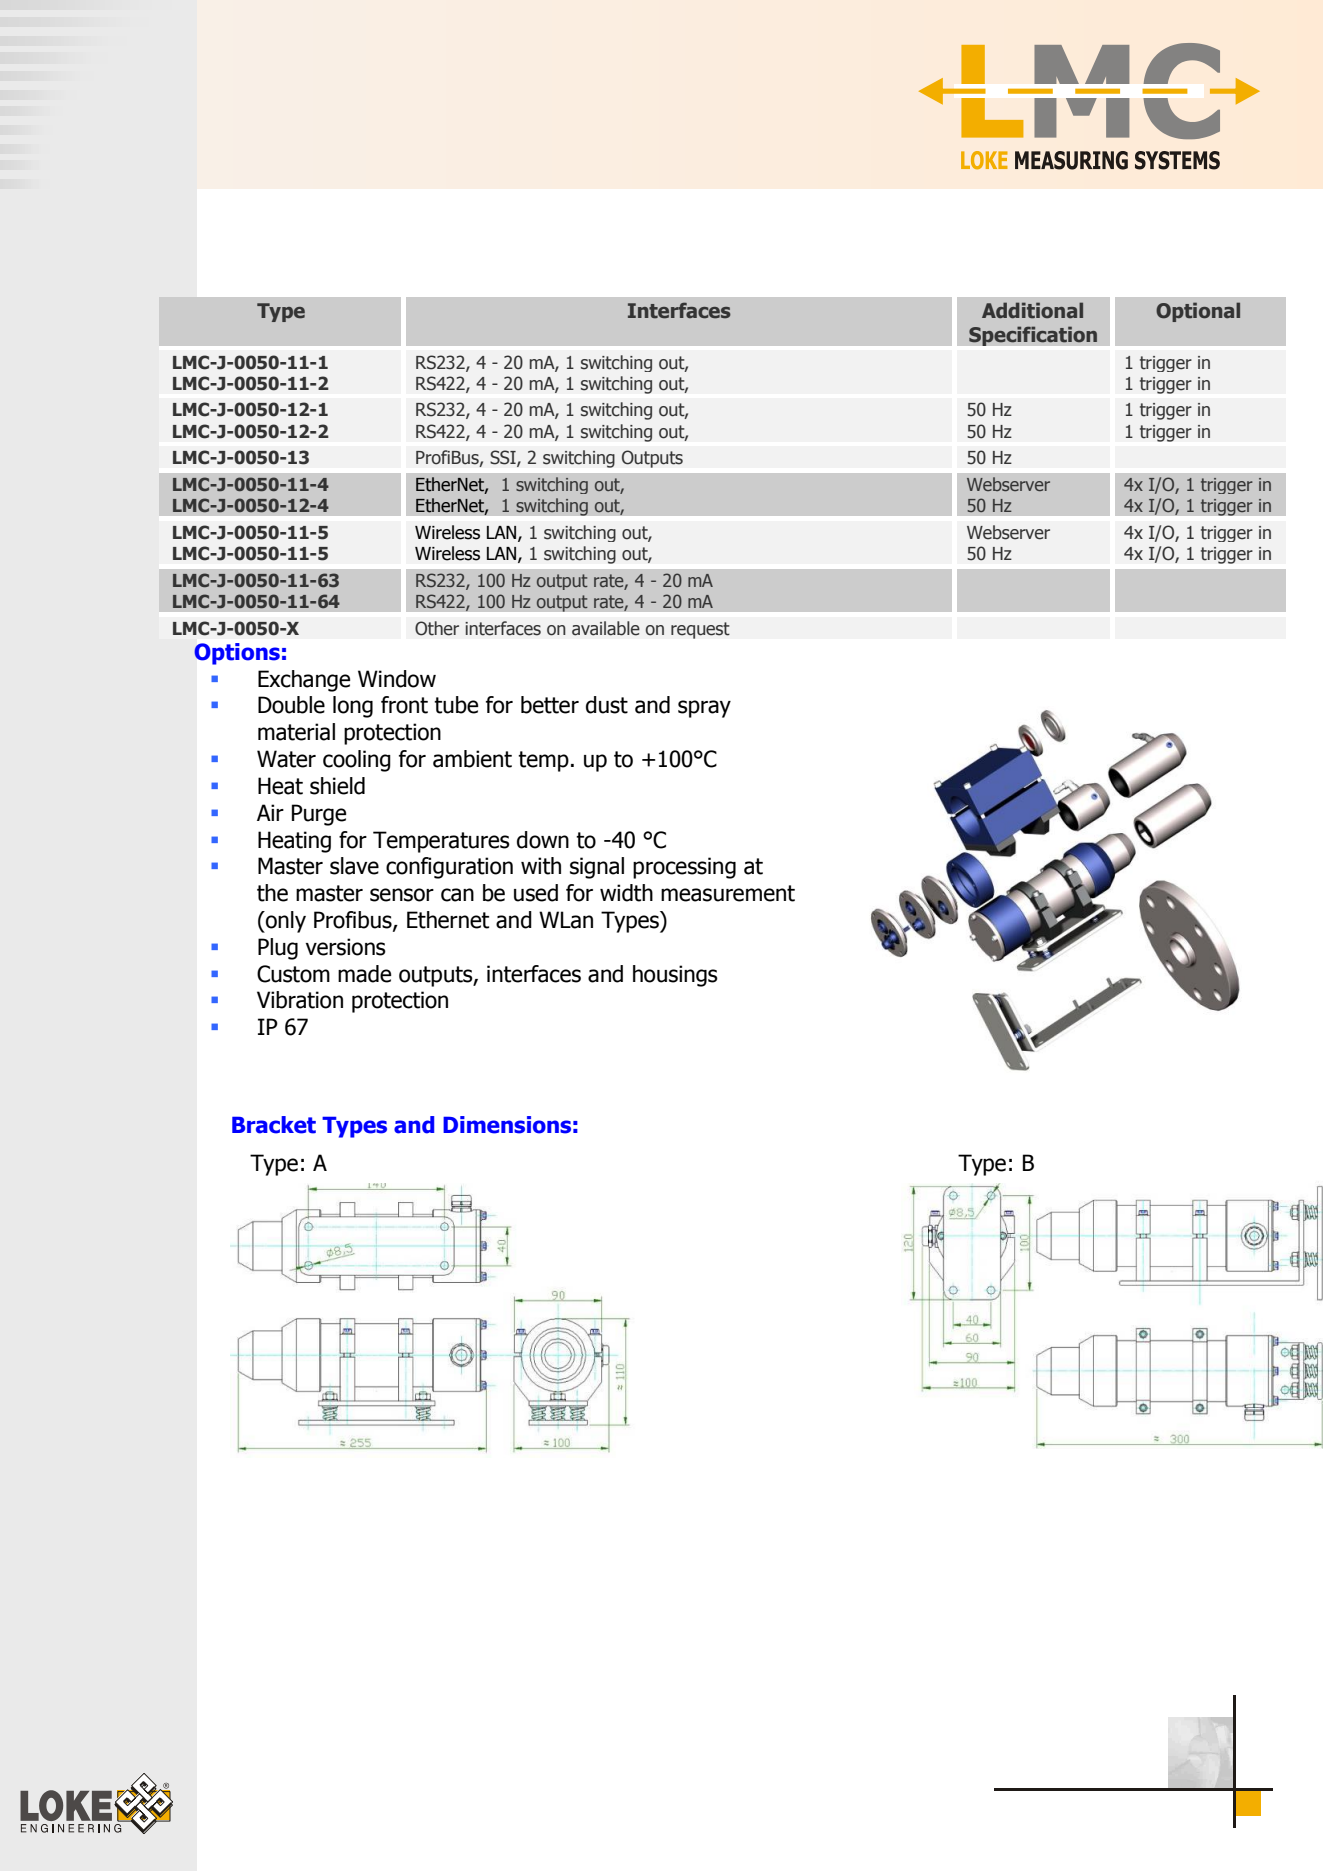 Image resolution: width=1323 pixels, height=1871 pixels. Describe the element at coordinates (1033, 336) in the document. I see `Specification` at that location.
